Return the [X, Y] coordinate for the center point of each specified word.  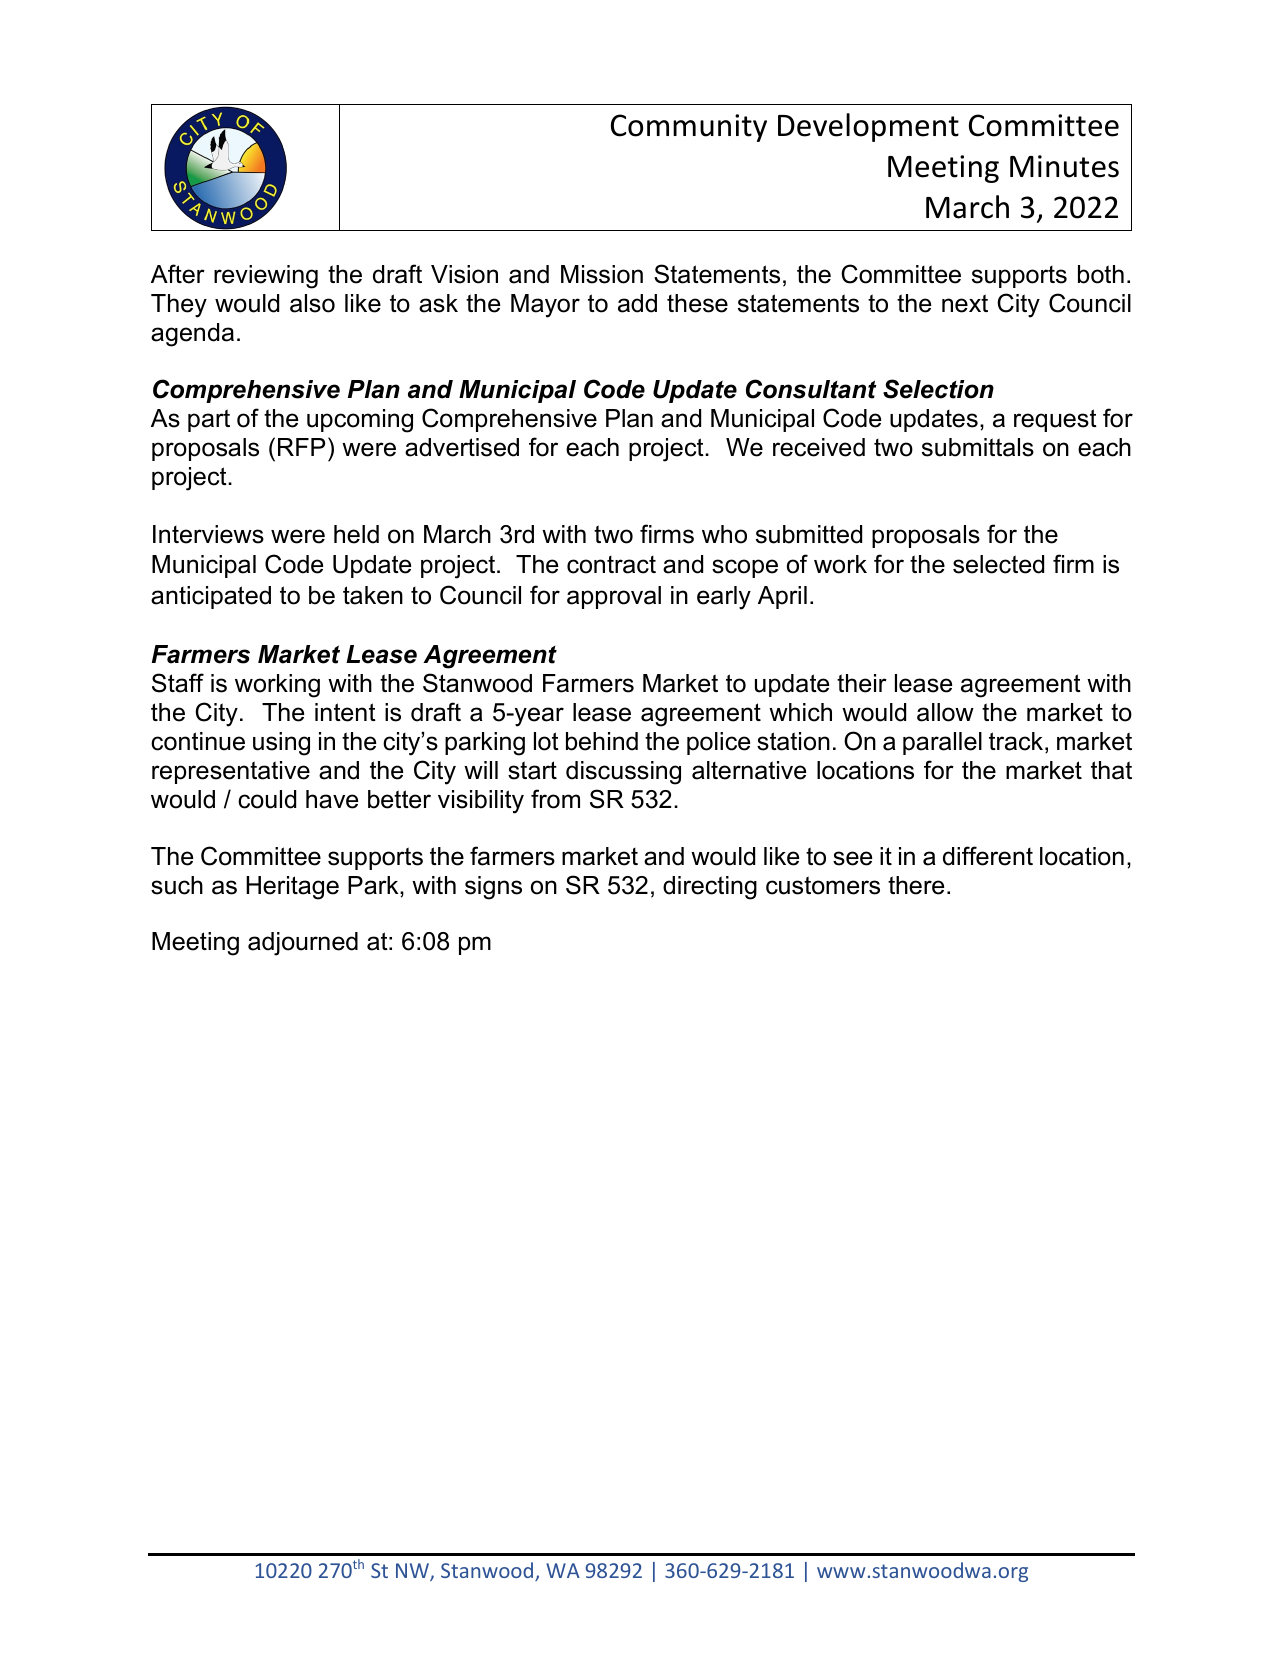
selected [998, 564]
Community [689, 128]
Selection [938, 389]
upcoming [360, 421]
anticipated [211, 597]
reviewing [266, 277]
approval [614, 597]
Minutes [1064, 166]
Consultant [811, 389]
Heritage [292, 888]
